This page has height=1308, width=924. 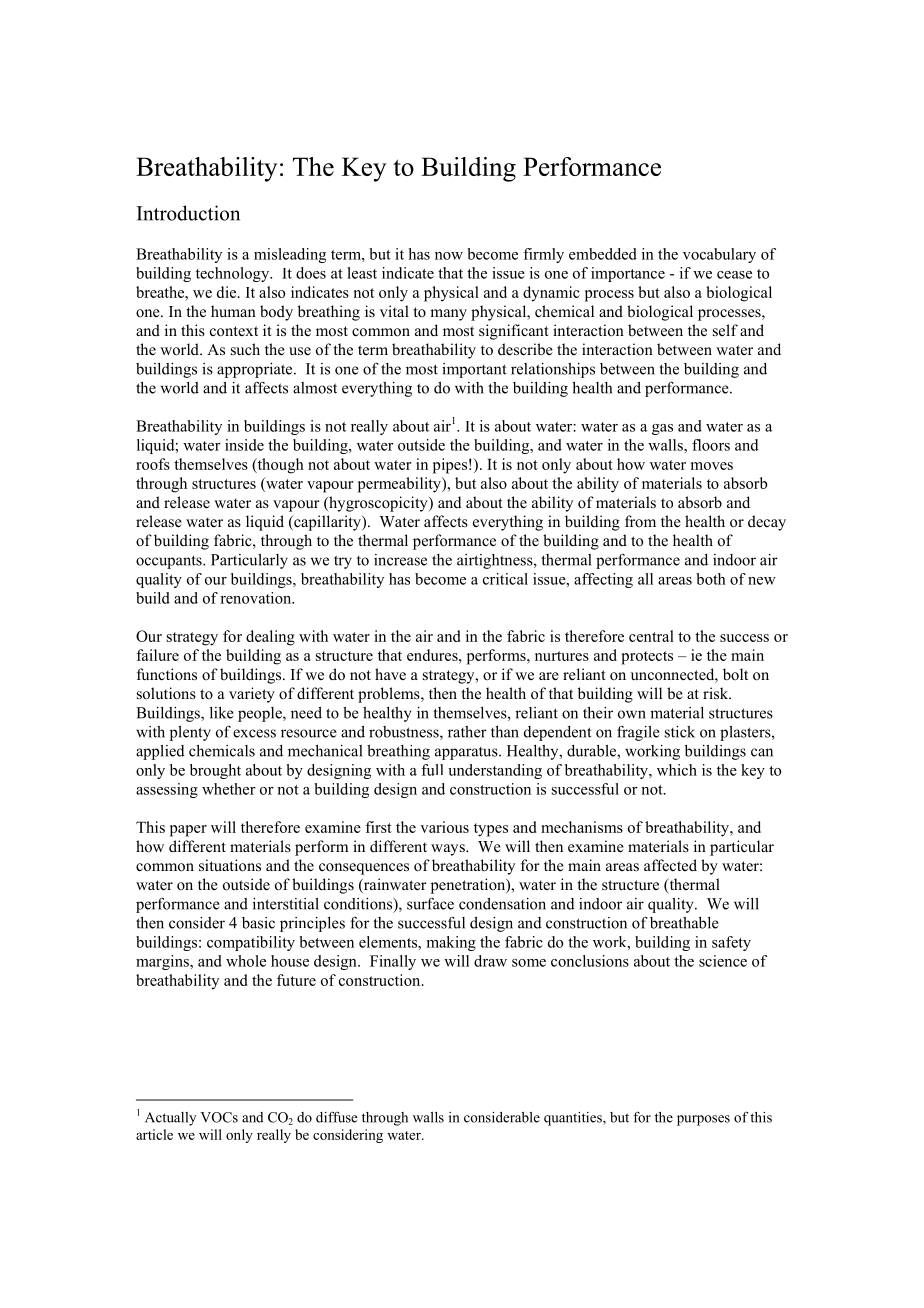 I want to click on technology, so click(x=234, y=274).
